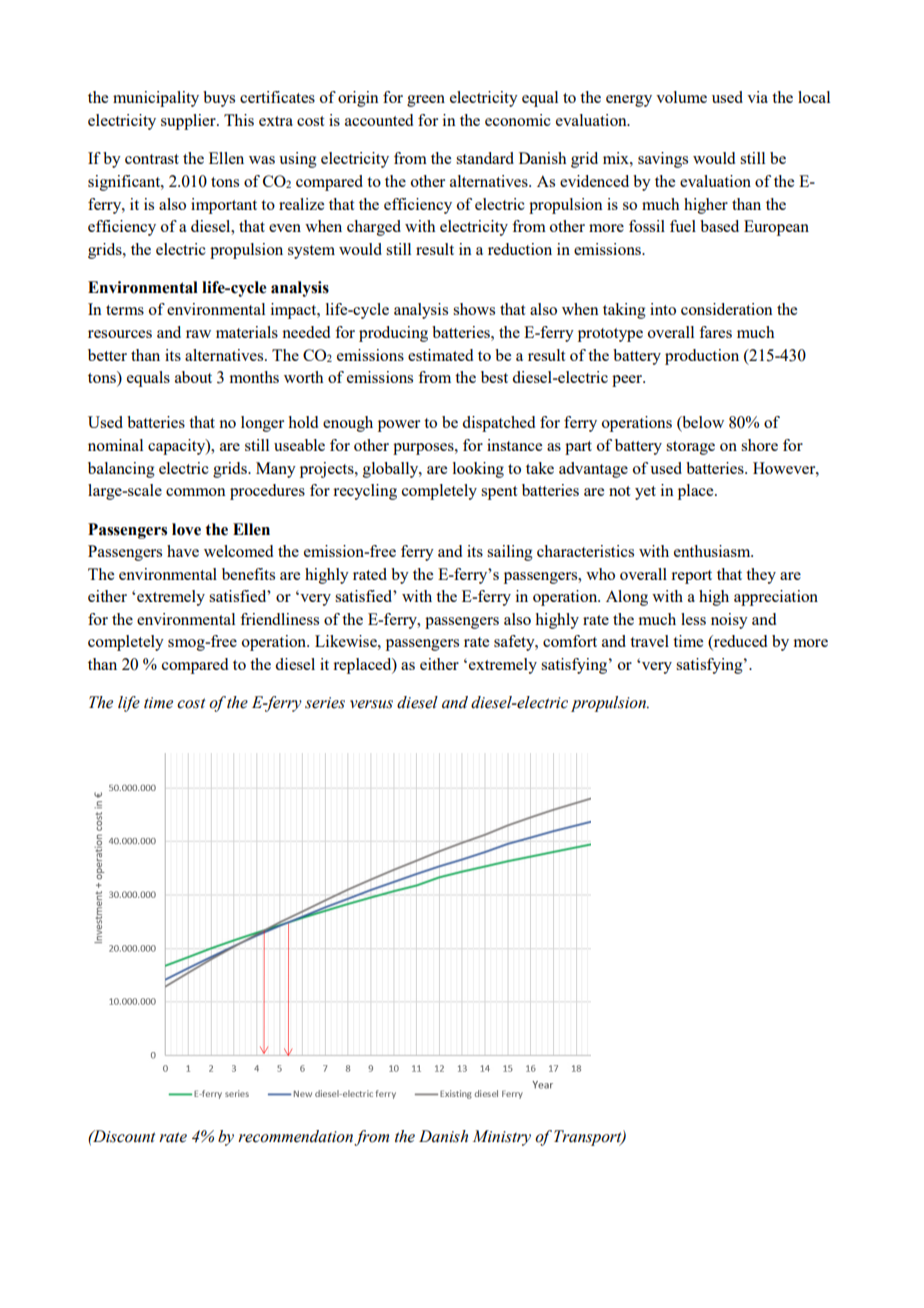 The image size is (924, 1308). I want to click on travel, so click(649, 641).
